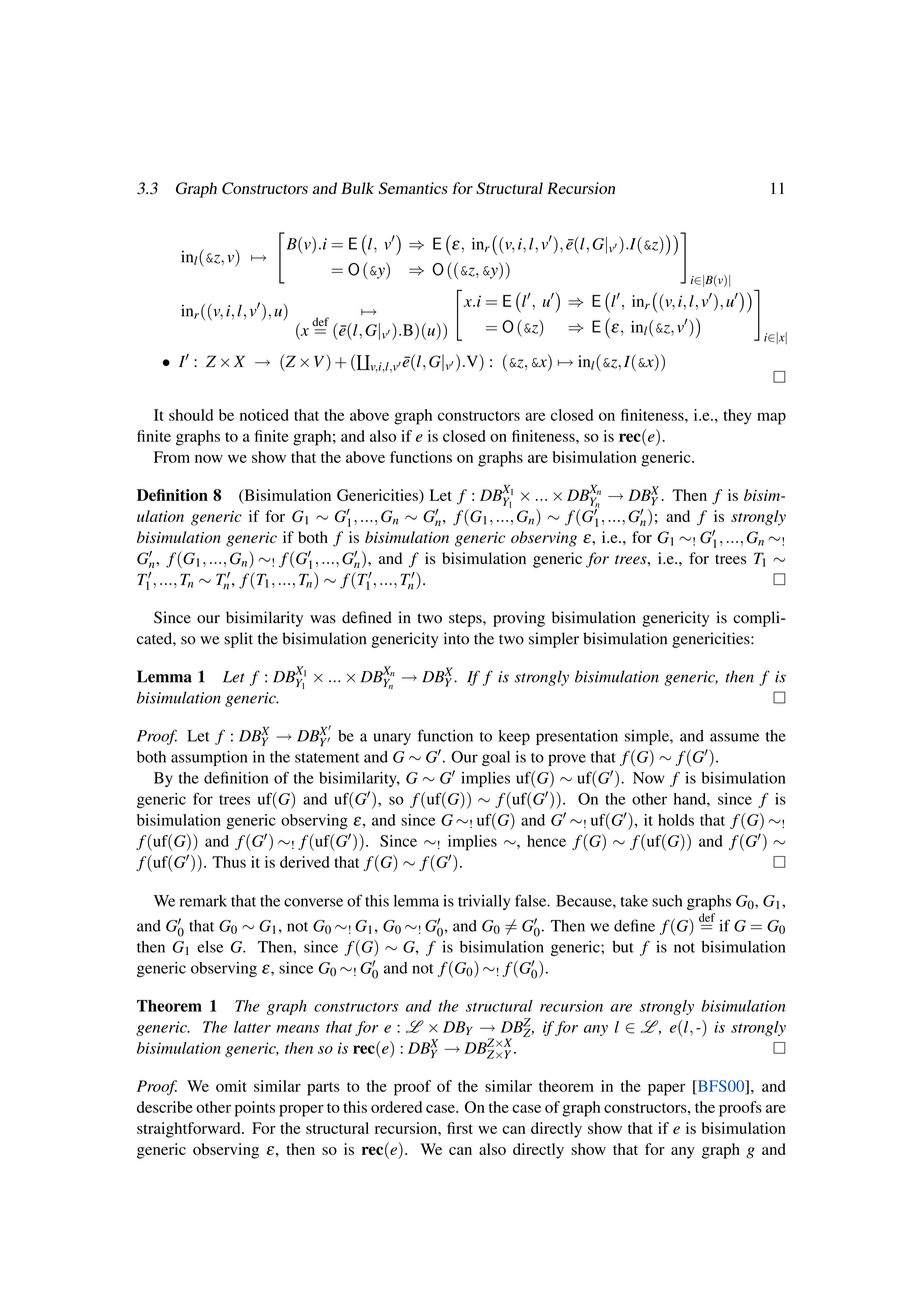 The height and width of the image is (1308, 924). Describe the element at coordinates (255, 1109) in the image. I see `points` at that location.
